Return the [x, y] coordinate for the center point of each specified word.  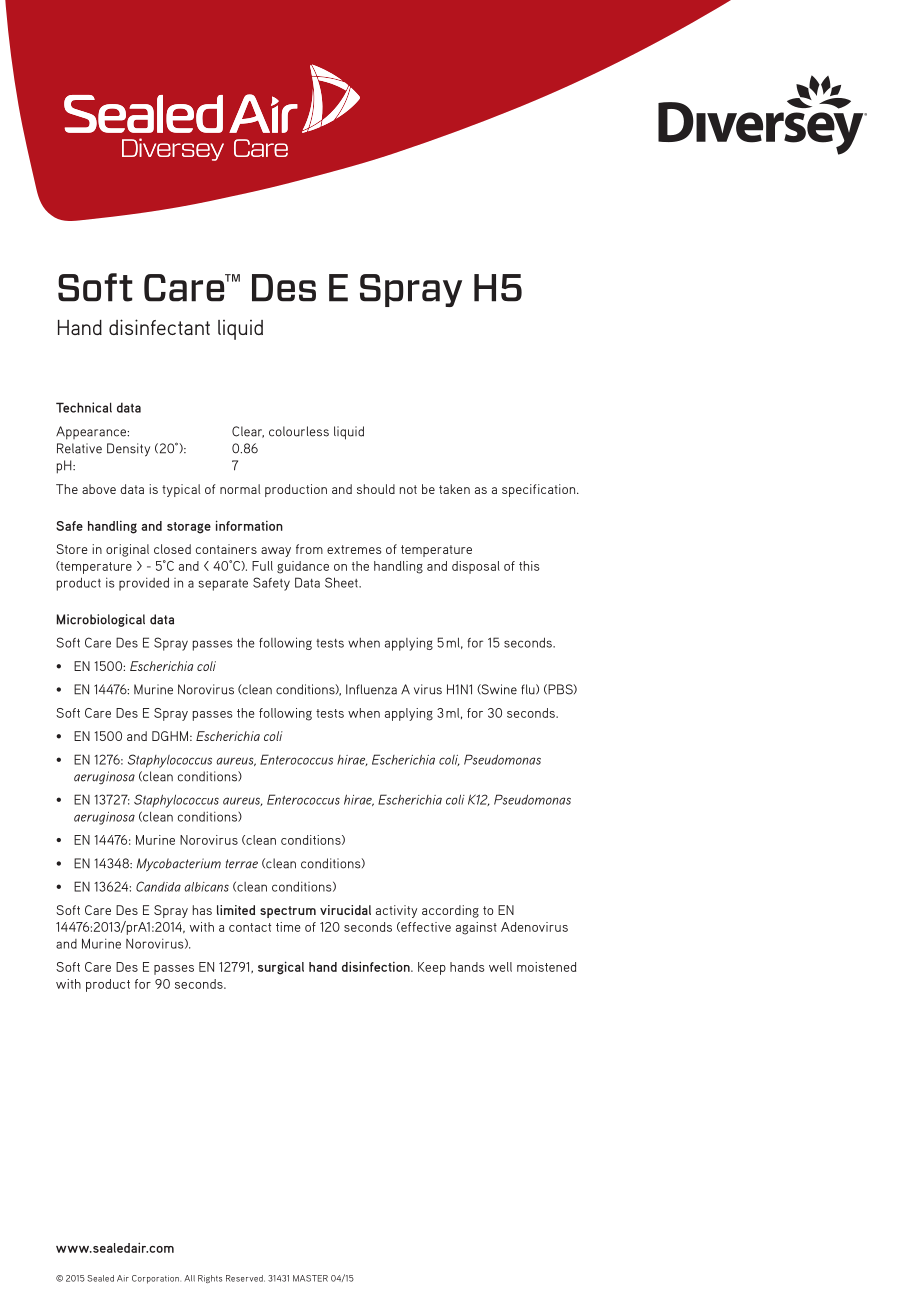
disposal [476, 567]
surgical [281, 968]
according [450, 911]
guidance [303, 567]
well [500, 967]
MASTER [310, 1278]
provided [144, 584]
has [202, 910]
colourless [299, 431]
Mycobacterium [179, 865]
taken [454, 489]
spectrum [288, 912]
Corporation [156, 1279]
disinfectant [159, 327]
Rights [210, 1279]
